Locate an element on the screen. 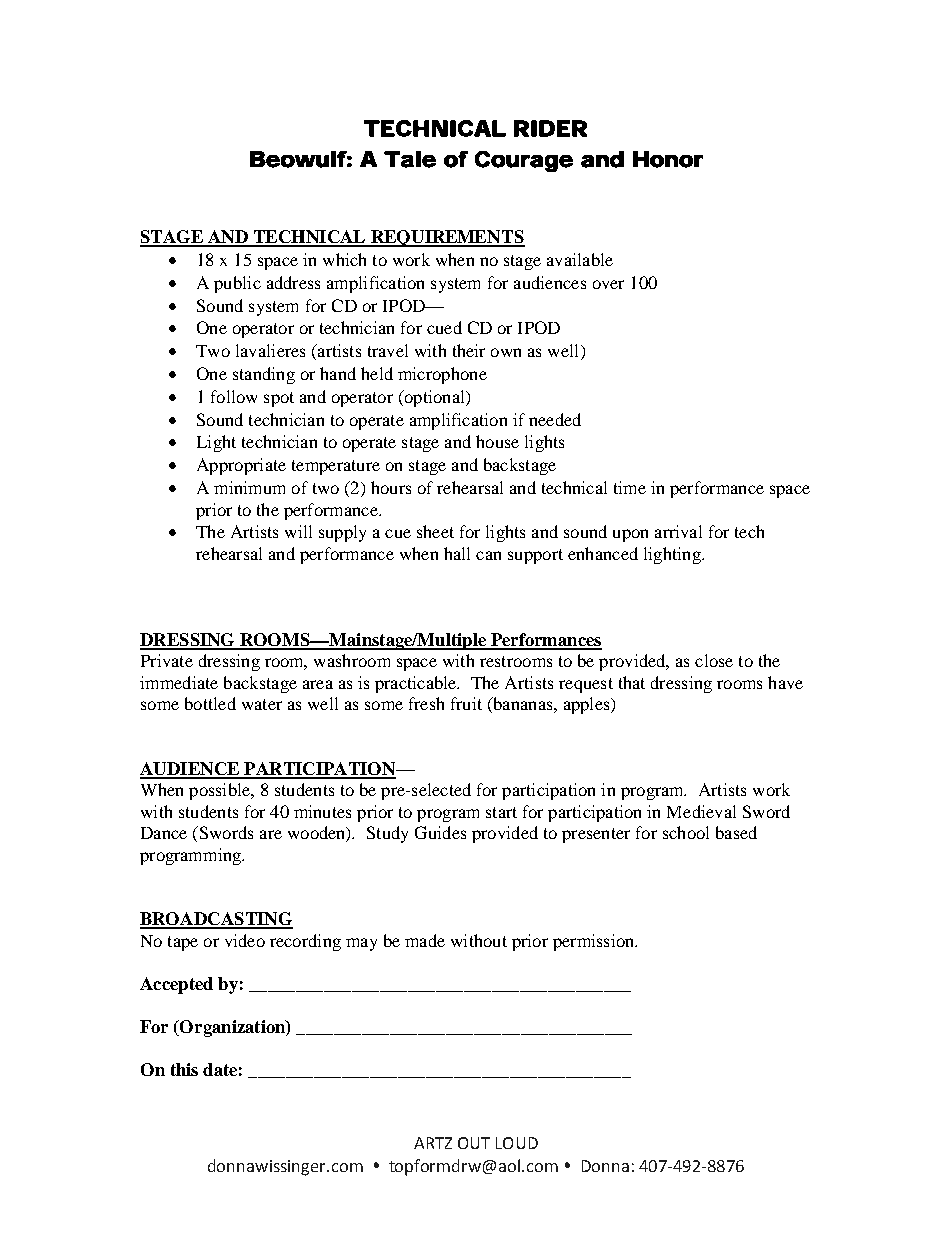 Image resolution: width=952 pixels, height=1233 pixels. this is located at coordinates (184, 1069).
